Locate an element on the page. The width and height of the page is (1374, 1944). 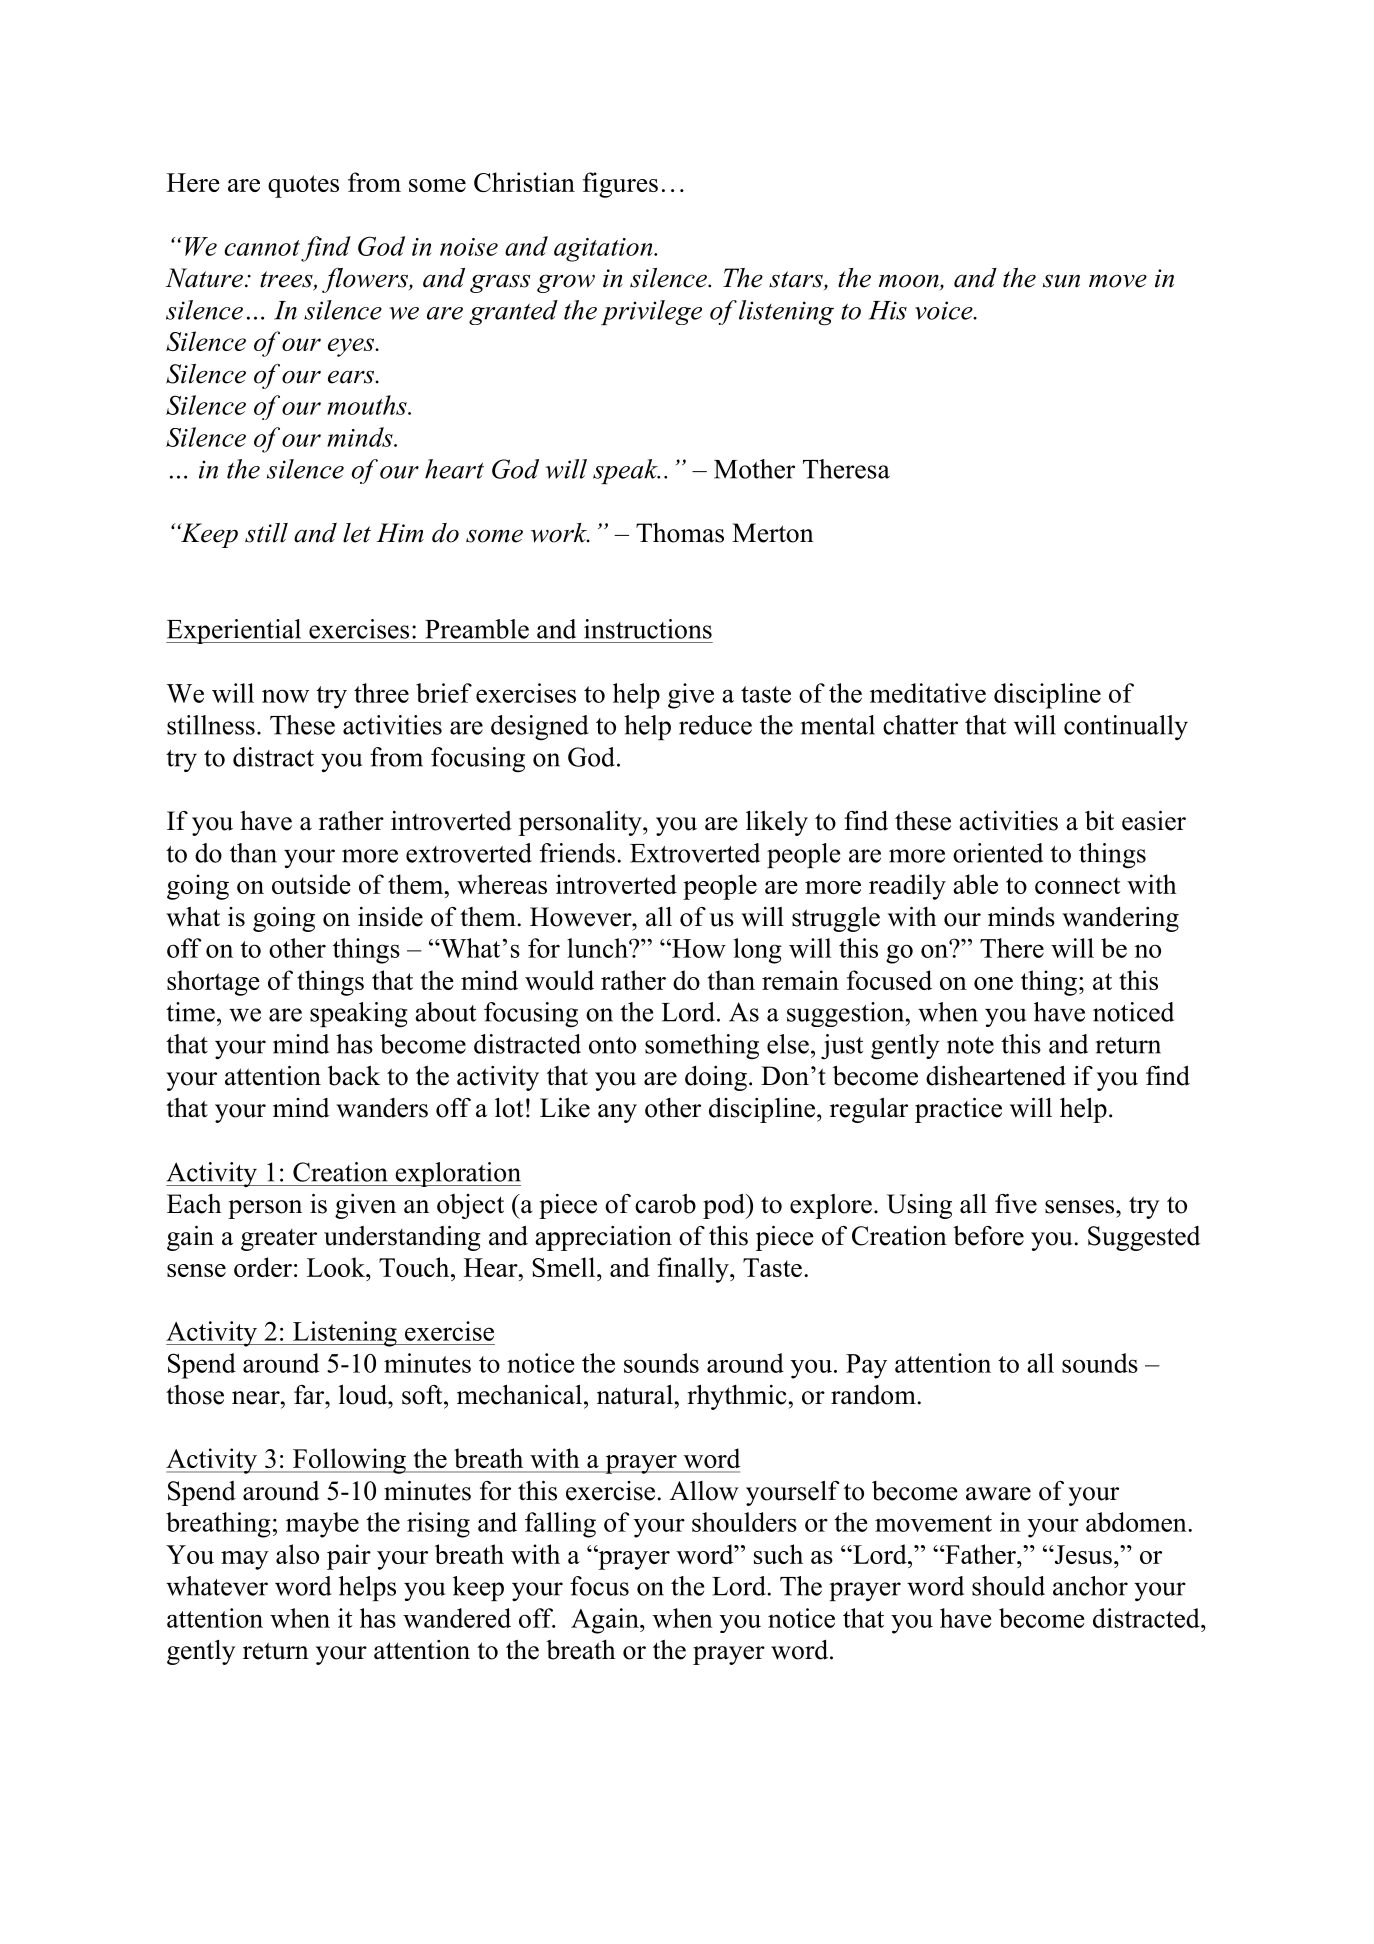
aware is located at coordinates (998, 1494).
